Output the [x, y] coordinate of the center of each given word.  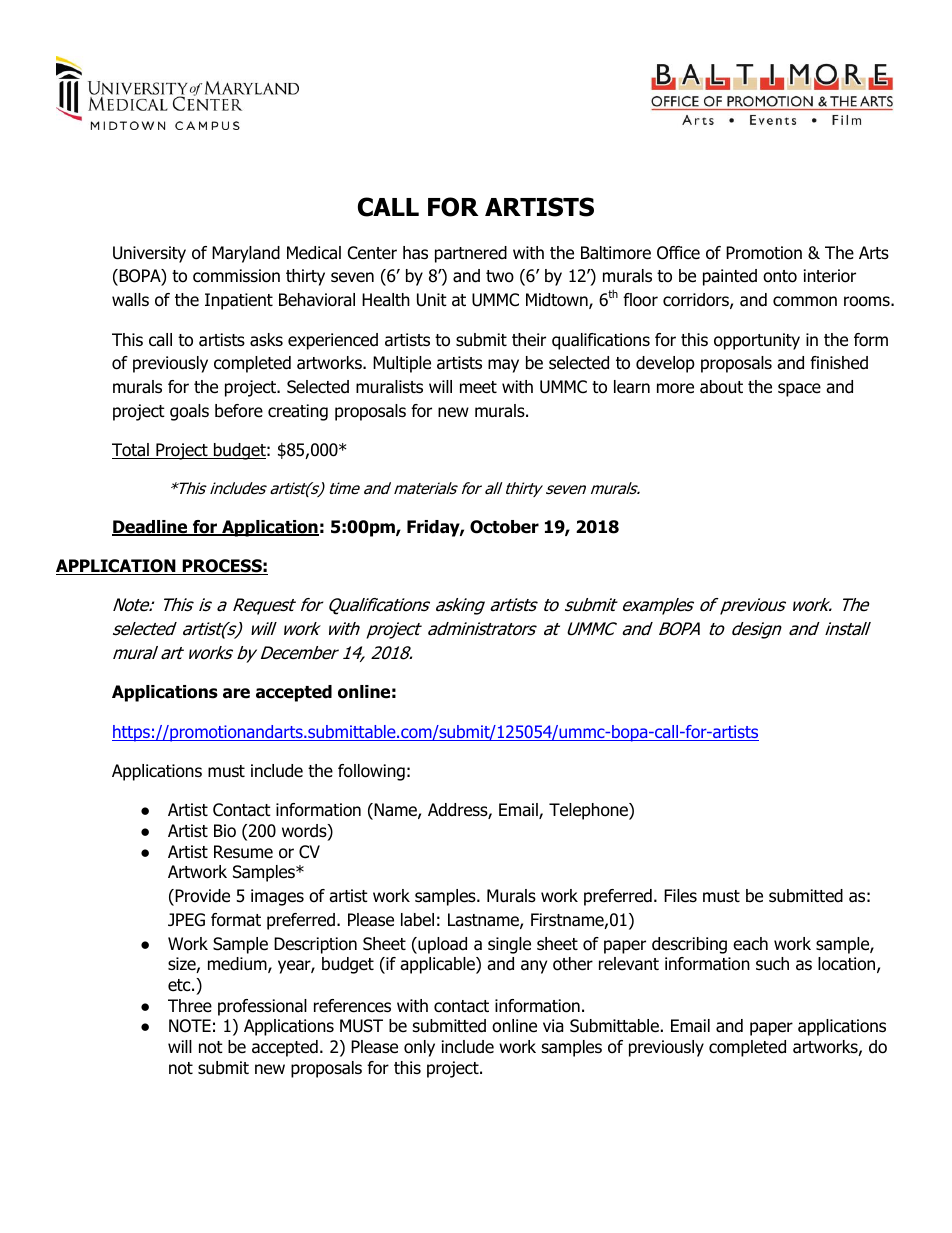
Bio [225, 831]
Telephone [589, 811]
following [371, 772]
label [417, 920]
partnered [471, 254]
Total [131, 451]
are [236, 693]
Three [190, 1005]
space [799, 390]
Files [680, 896]
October [504, 527]
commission [236, 276]
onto [780, 276]
